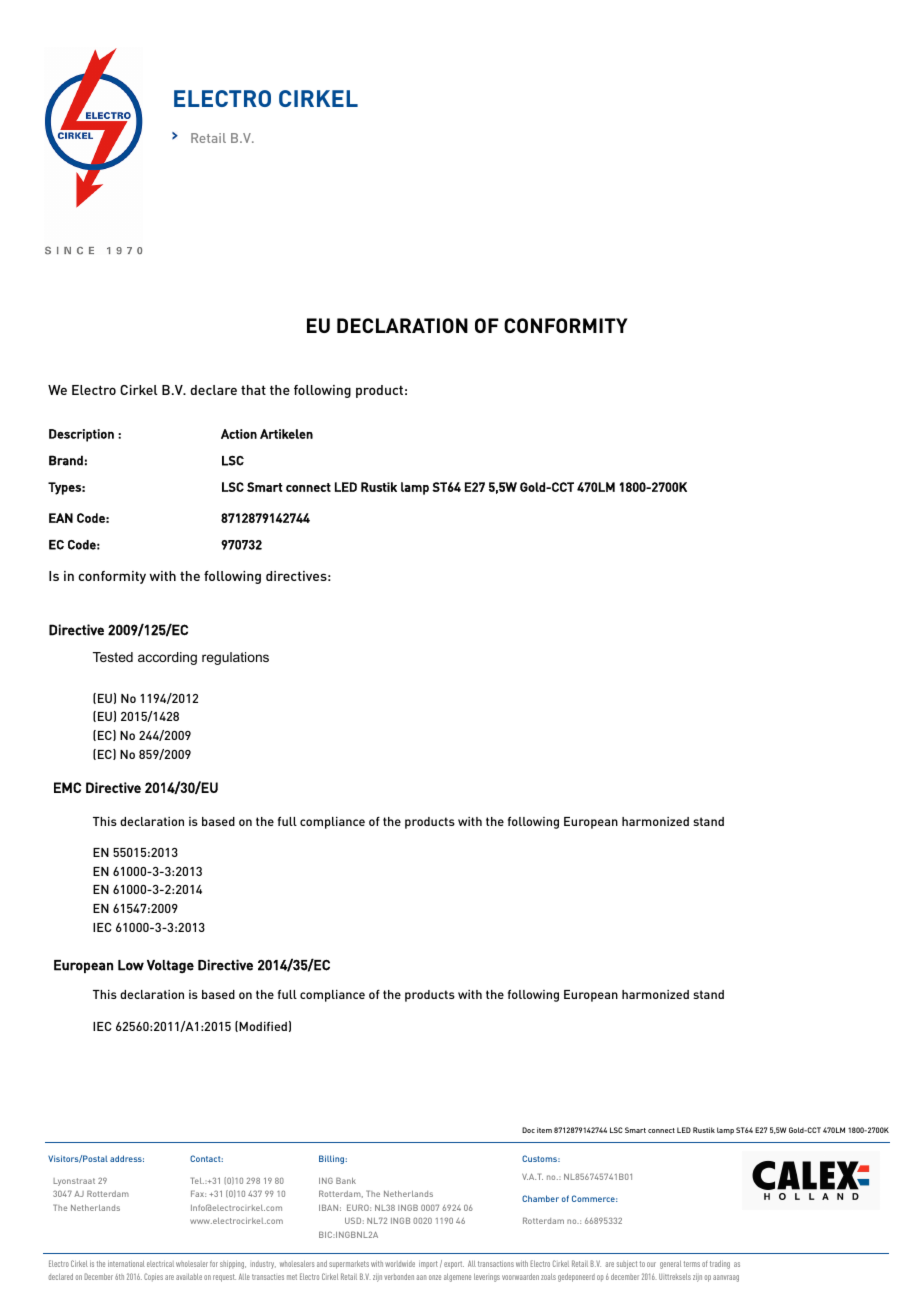 This image has width=924, height=1307. What do you see at coordinates (253, 390) in the image?
I see `that` at bounding box center [253, 390].
